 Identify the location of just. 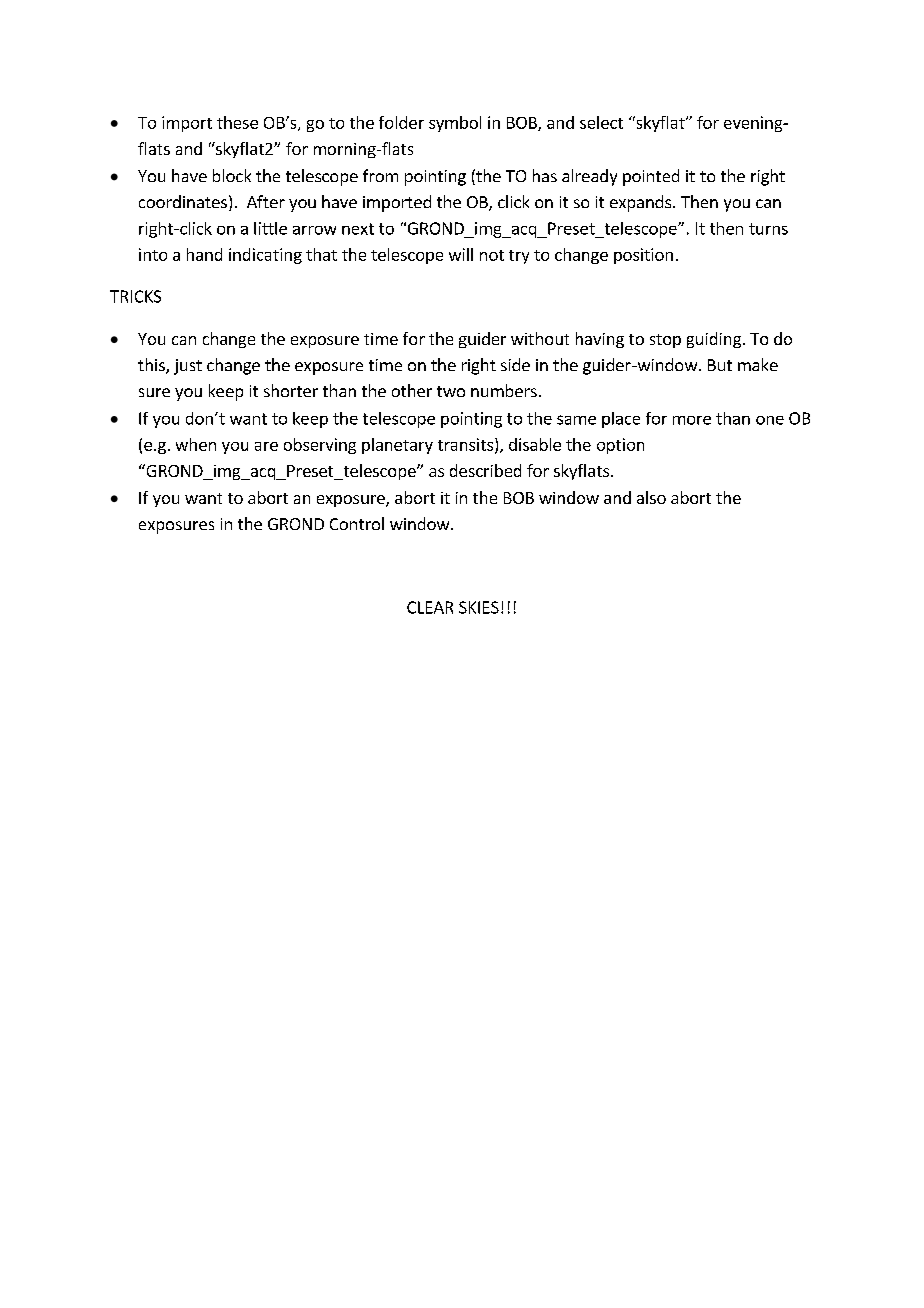
(188, 367).
